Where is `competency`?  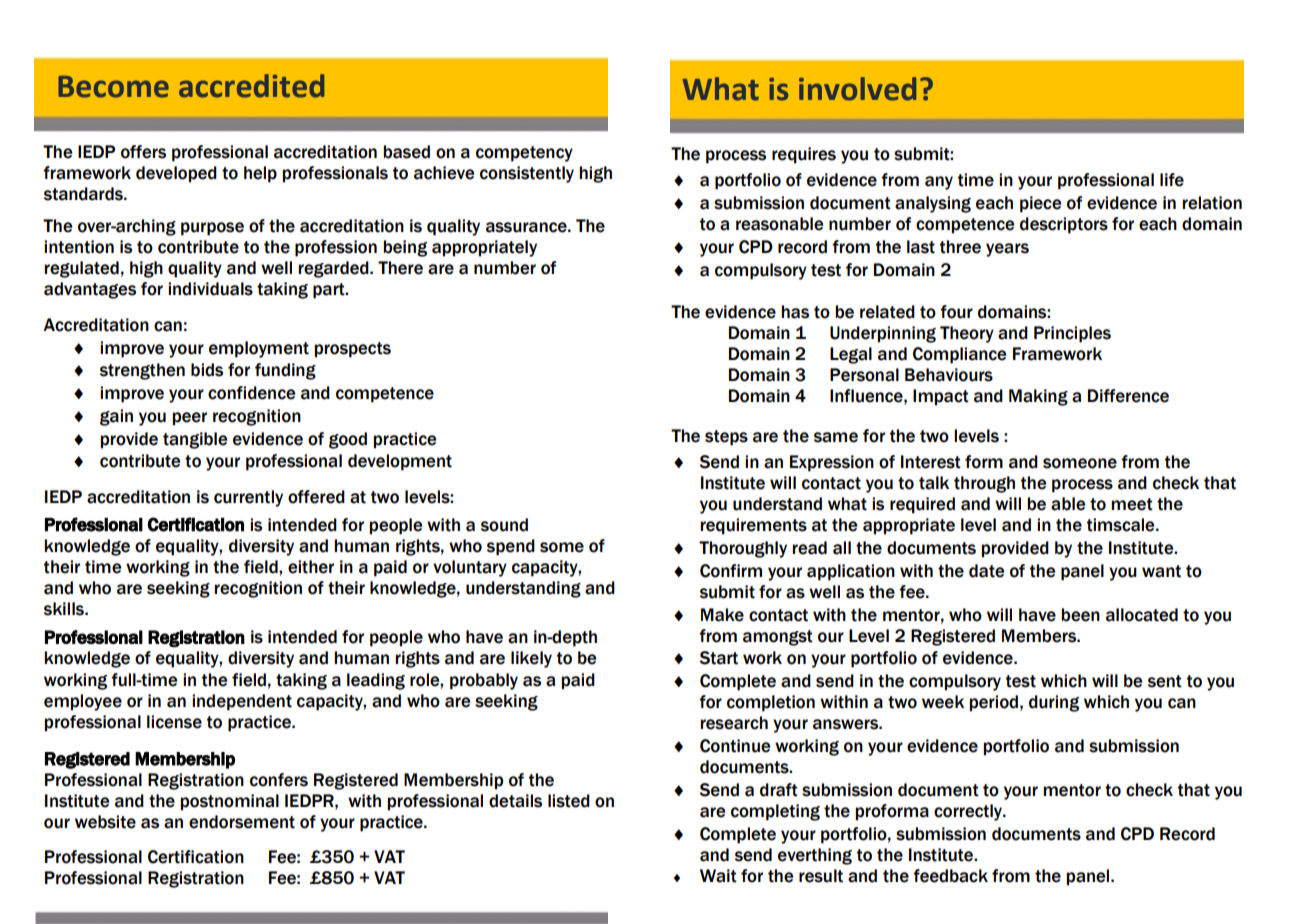 competency is located at coordinates (524, 154).
